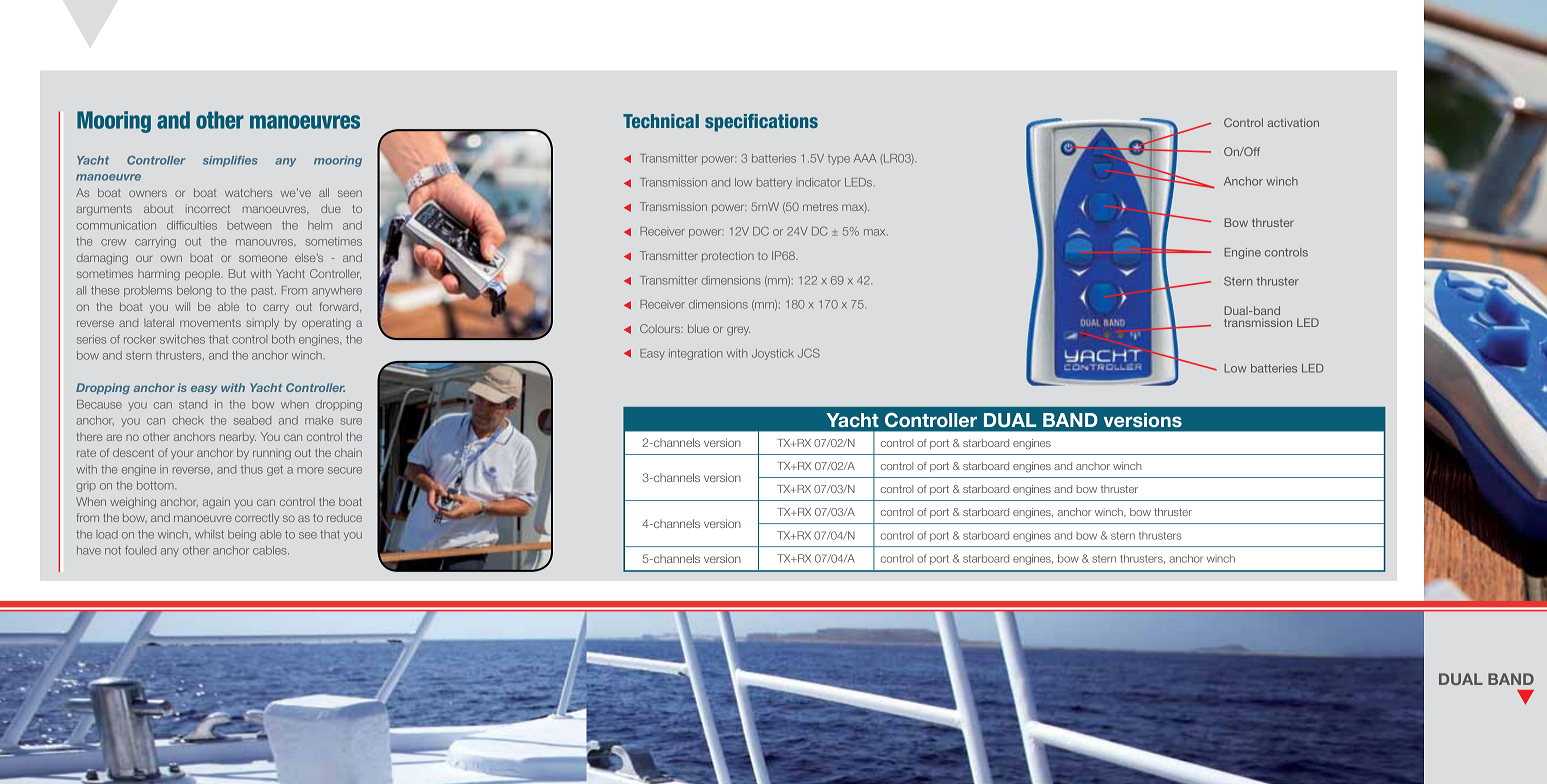 Image resolution: width=1547 pixels, height=784 pixels. Describe the element at coordinates (809, 353) in the screenshot. I see `JCS` at that location.
